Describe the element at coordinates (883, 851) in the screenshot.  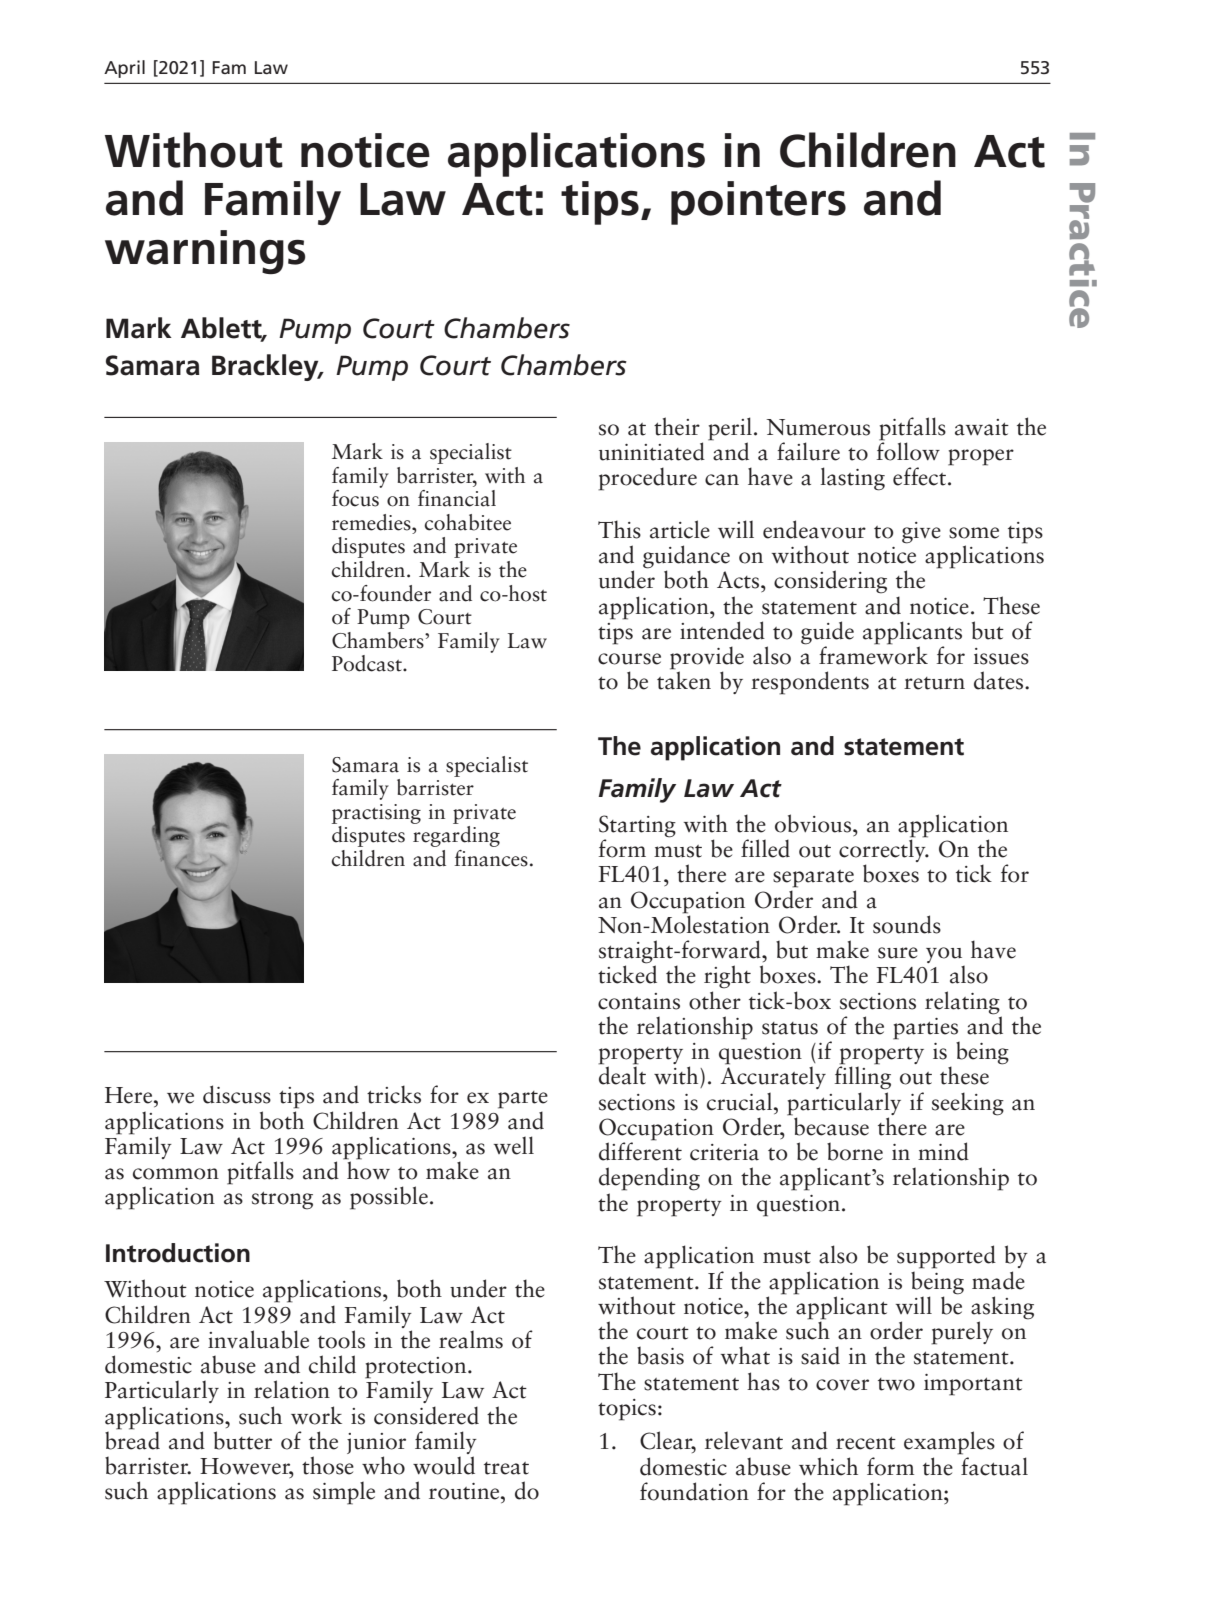
I see `correctly` at that location.
